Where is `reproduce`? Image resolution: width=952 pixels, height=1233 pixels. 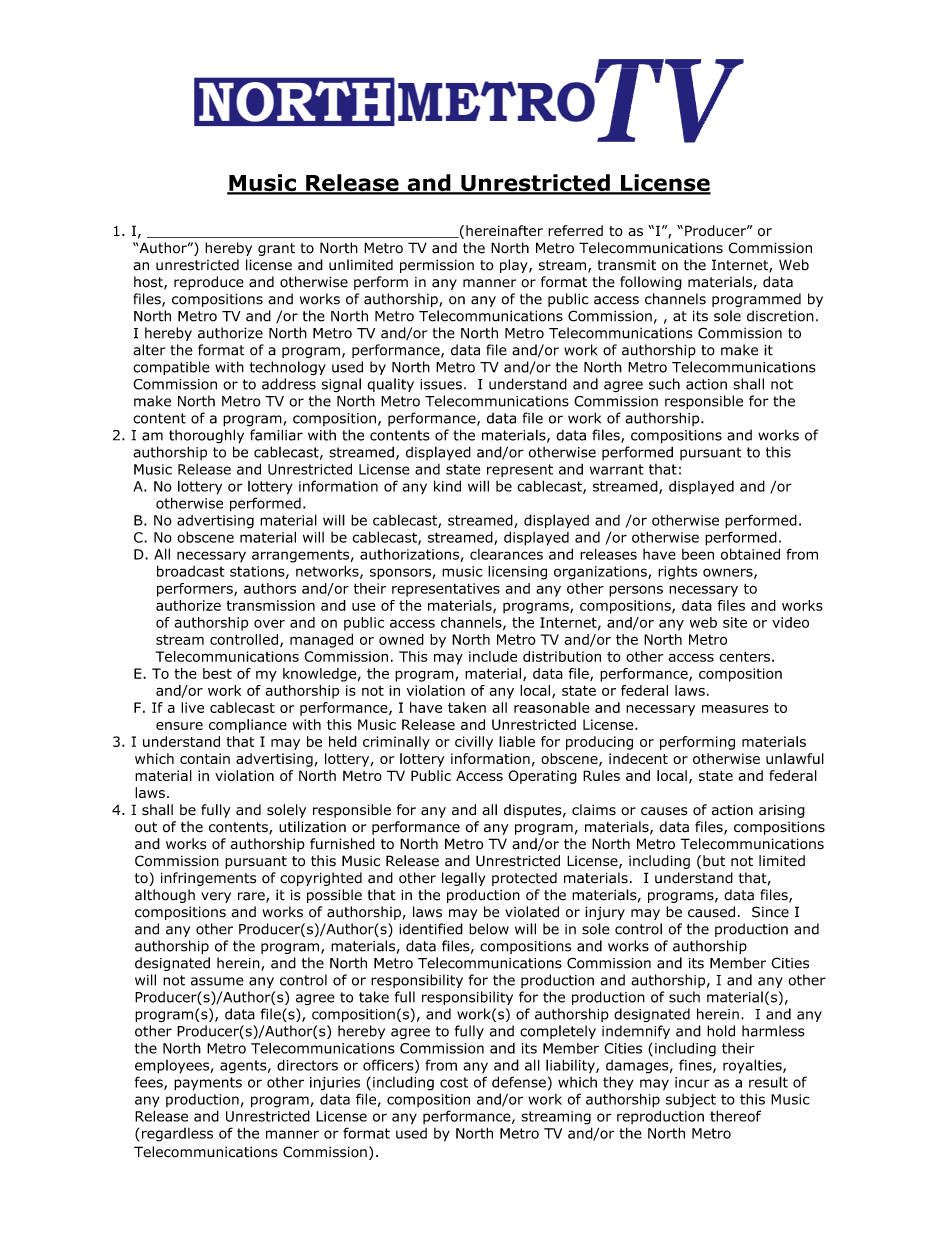
reproduce is located at coordinates (209, 283).
